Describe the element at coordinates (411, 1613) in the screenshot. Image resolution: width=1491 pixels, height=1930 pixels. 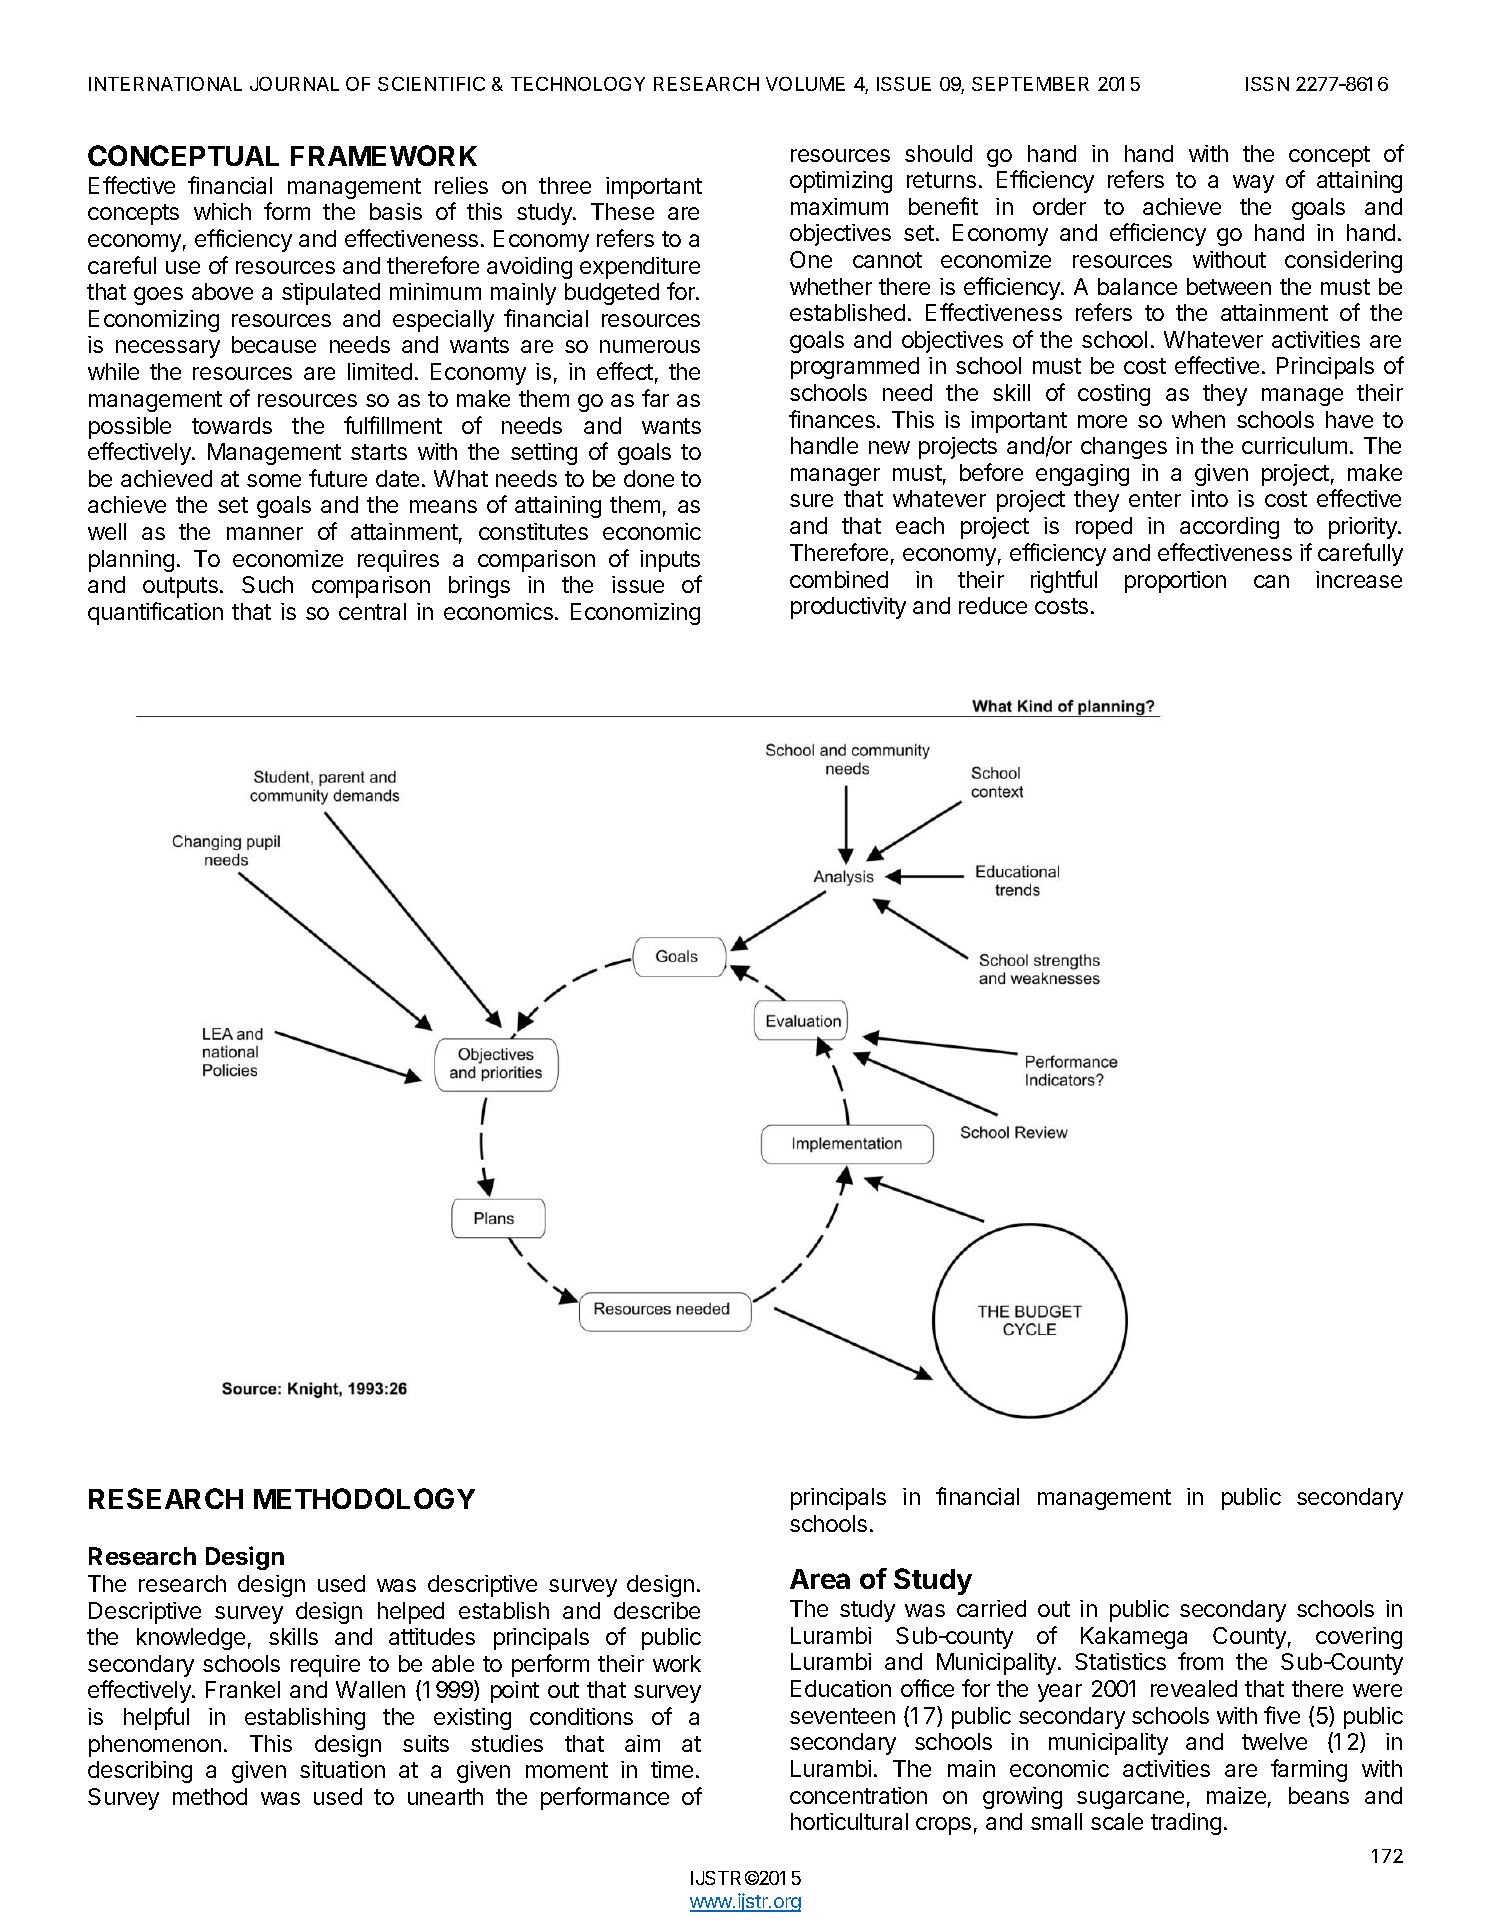
I see `helped` at that location.
